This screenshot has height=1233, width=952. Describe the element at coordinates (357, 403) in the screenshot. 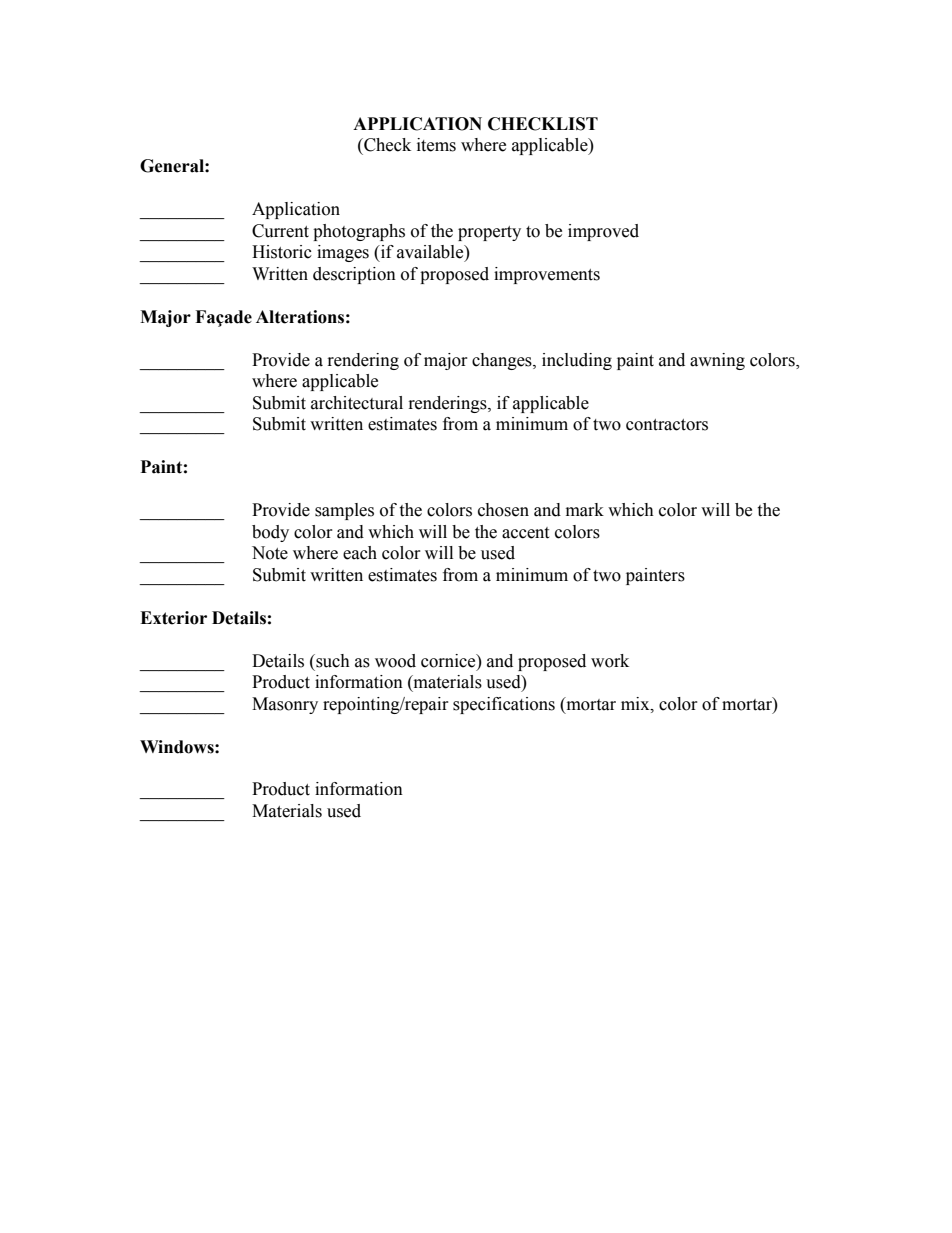

I see `architectural` at that location.
